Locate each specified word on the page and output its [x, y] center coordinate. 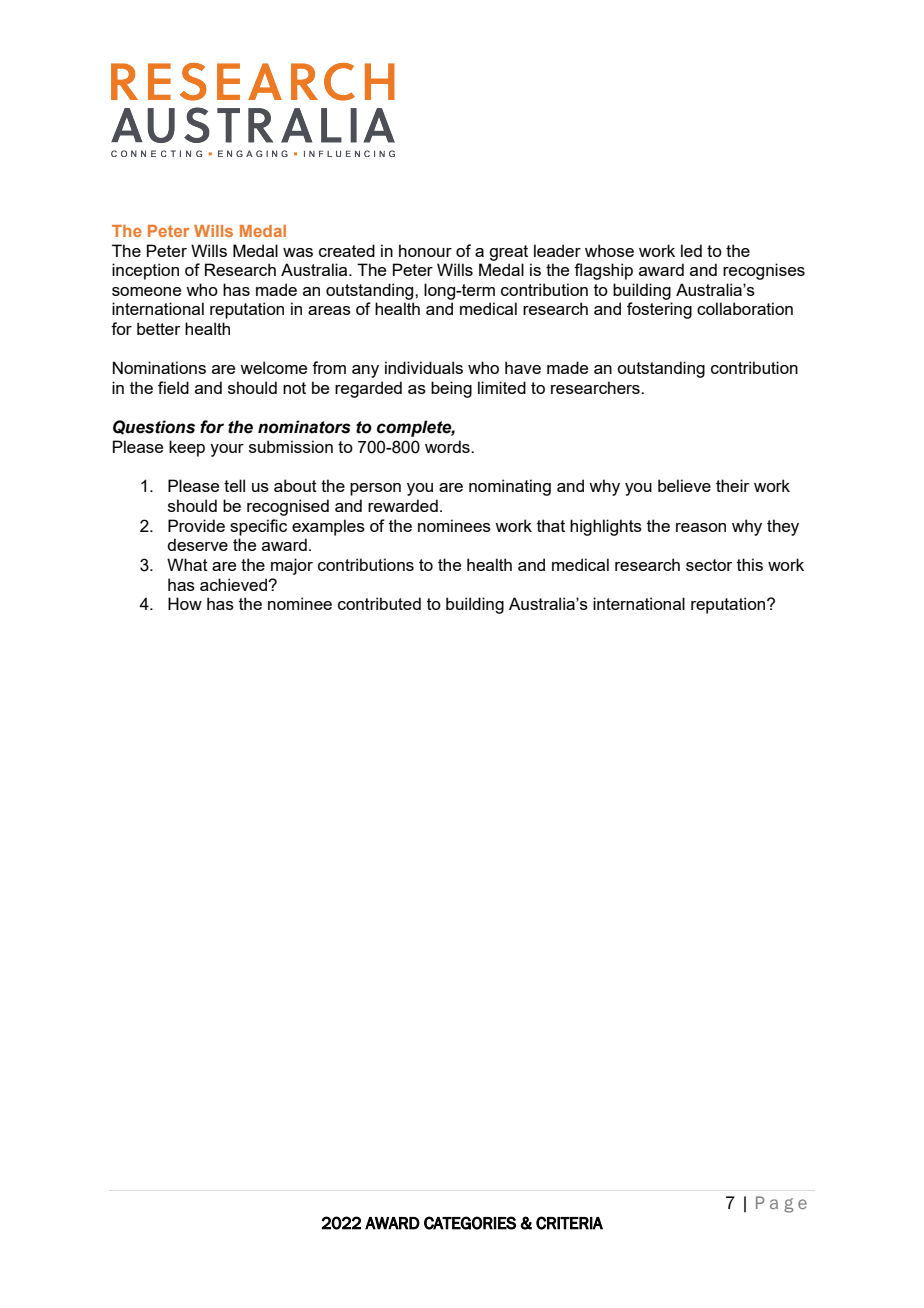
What [187, 564]
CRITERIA [569, 1223]
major [292, 566]
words [448, 446]
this [750, 564]
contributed [379, 603]
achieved [234, 584]
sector [709, 565]
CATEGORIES [470, 1223]
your [227, 450]
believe [684, 485]
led [691, 250]
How [185, 603]
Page [781, 1204]
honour [425, 250]
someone [146, 291]
